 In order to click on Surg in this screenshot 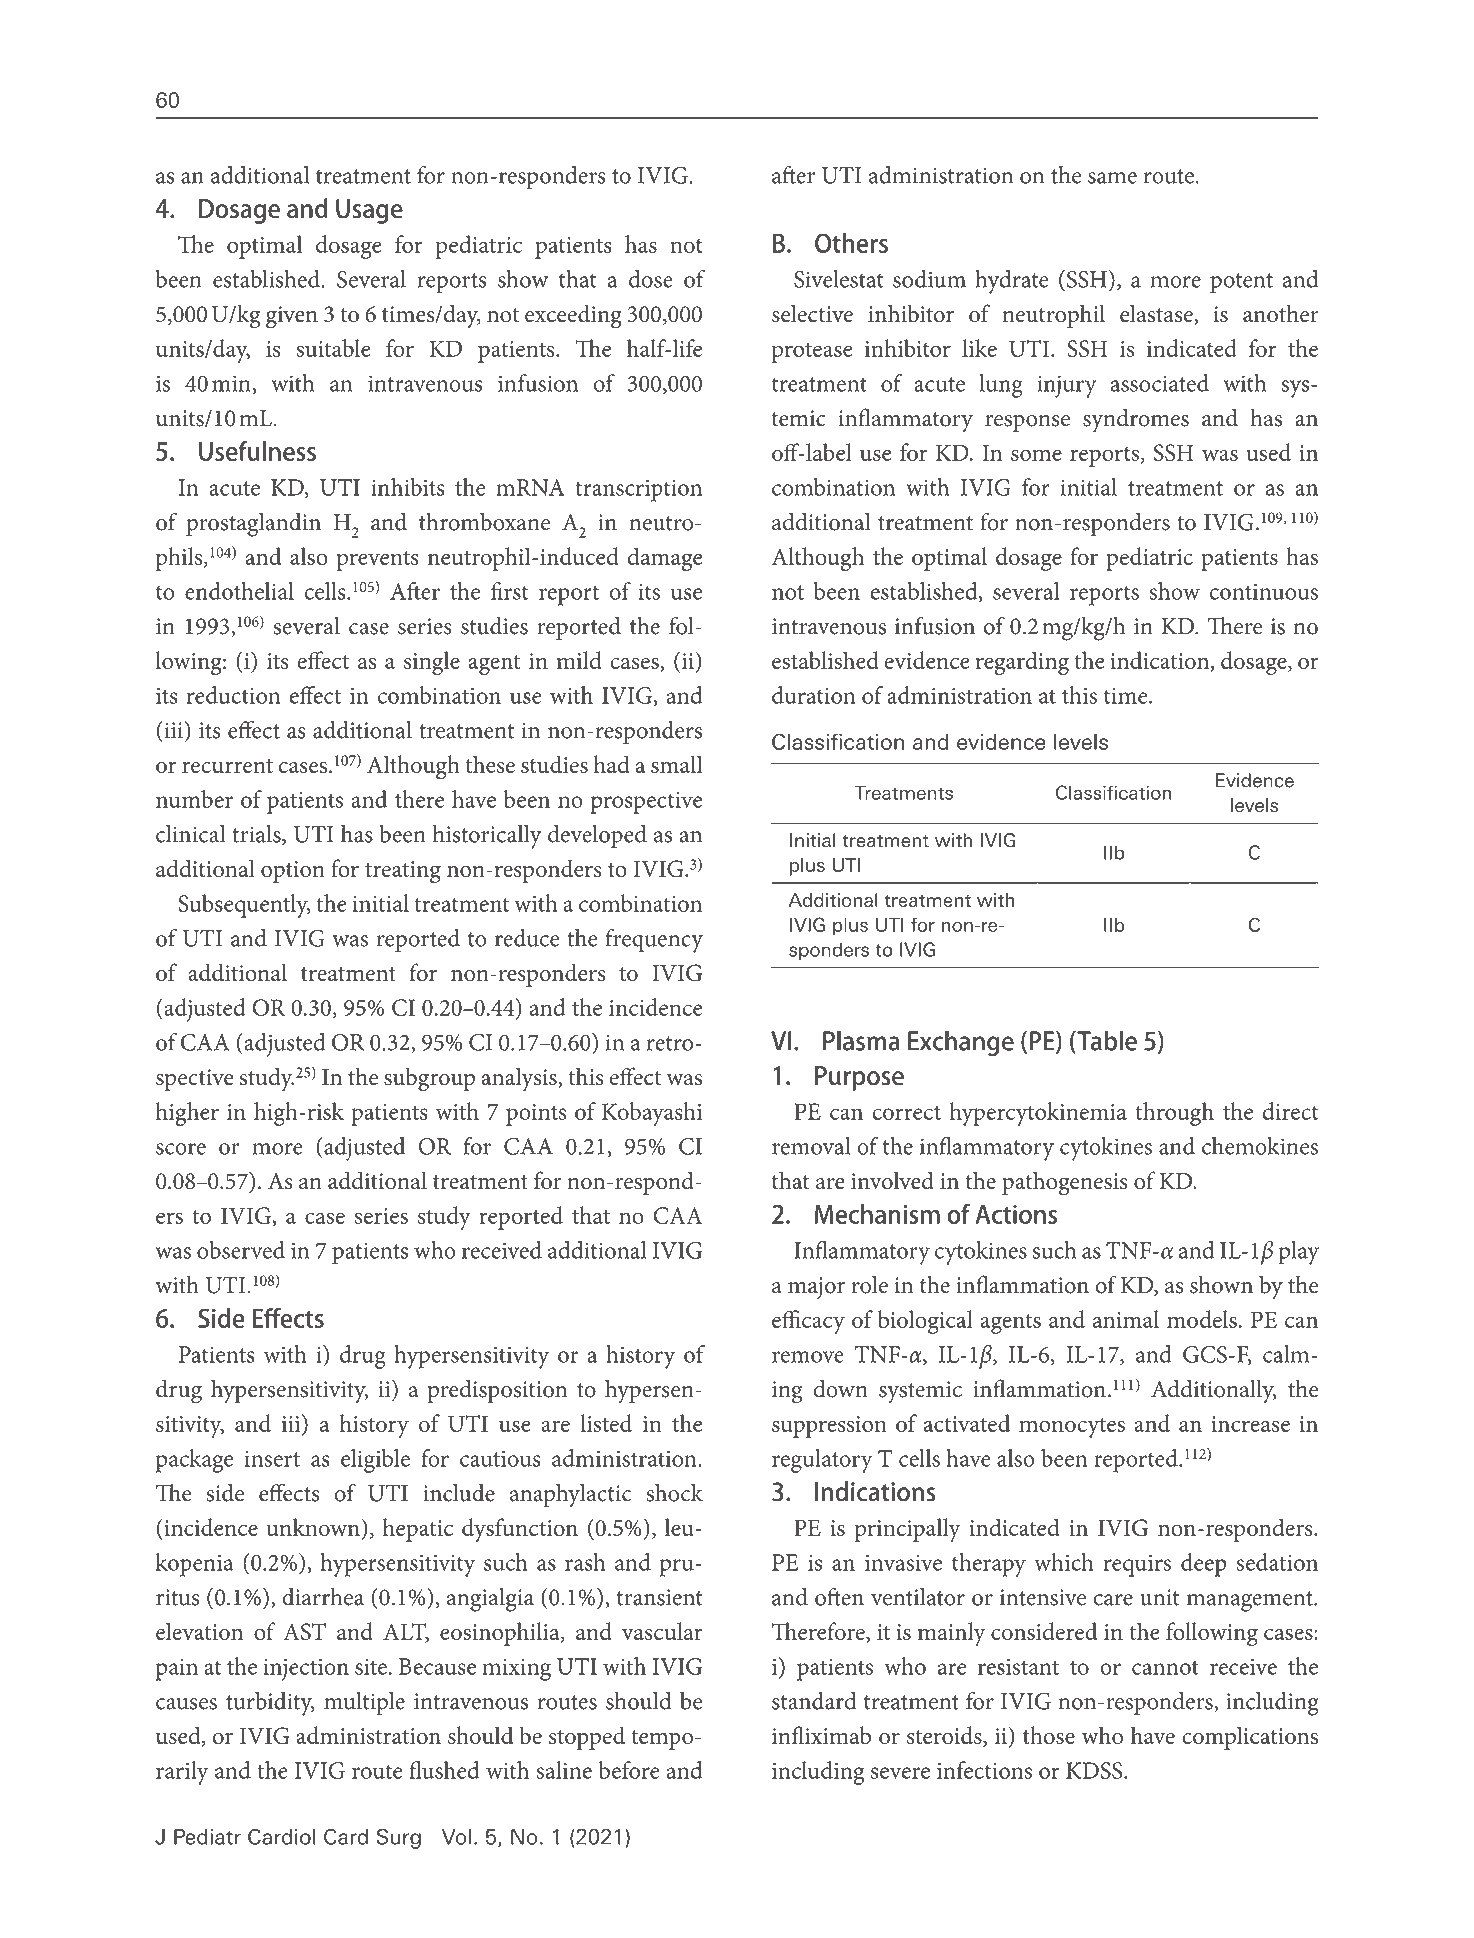, I will do `click(399, 1839)`.
